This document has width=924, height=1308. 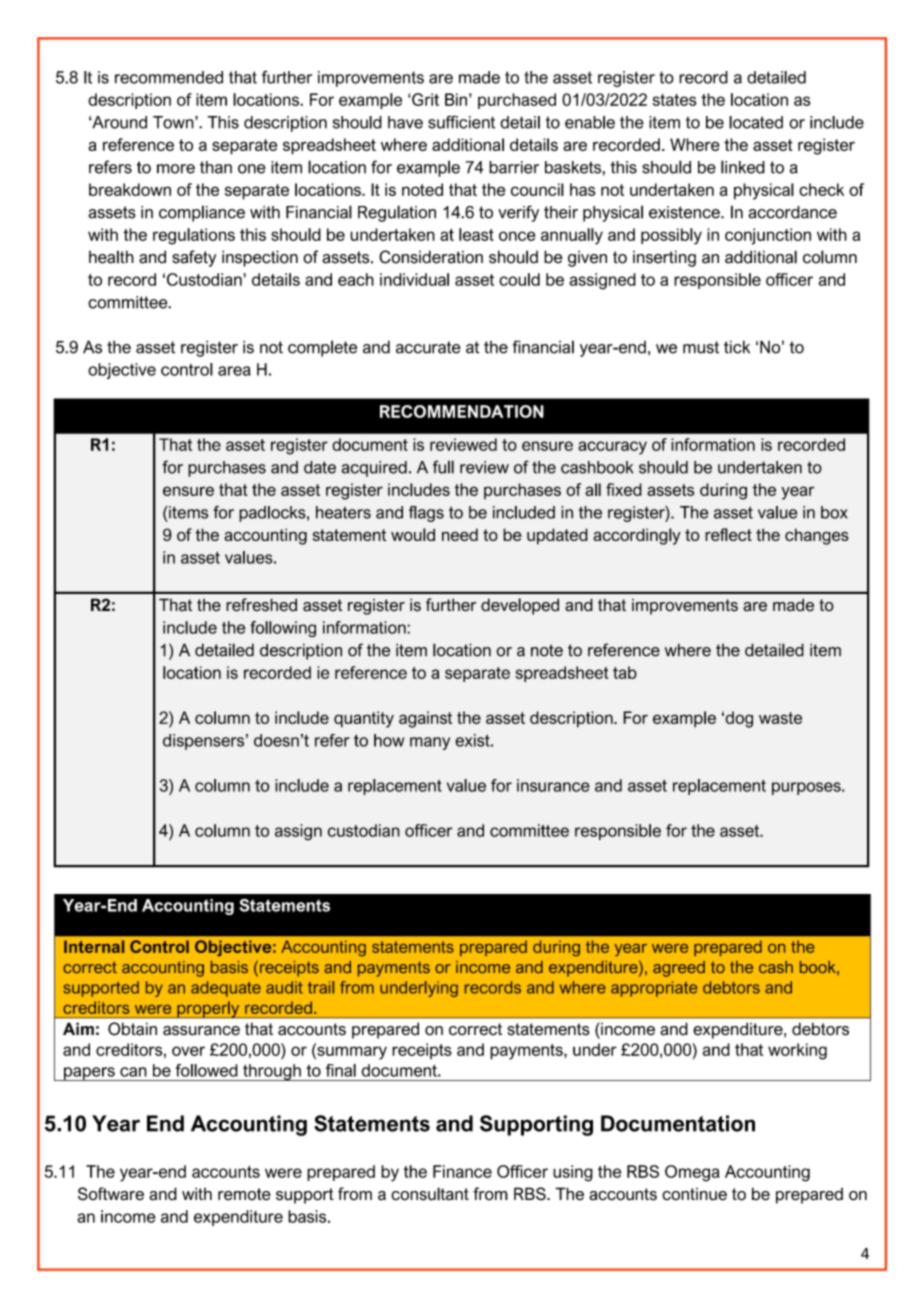 What do you see at coordinates (679, 969) in the document?
I see `agreed` at bounding box center [679, 969].
